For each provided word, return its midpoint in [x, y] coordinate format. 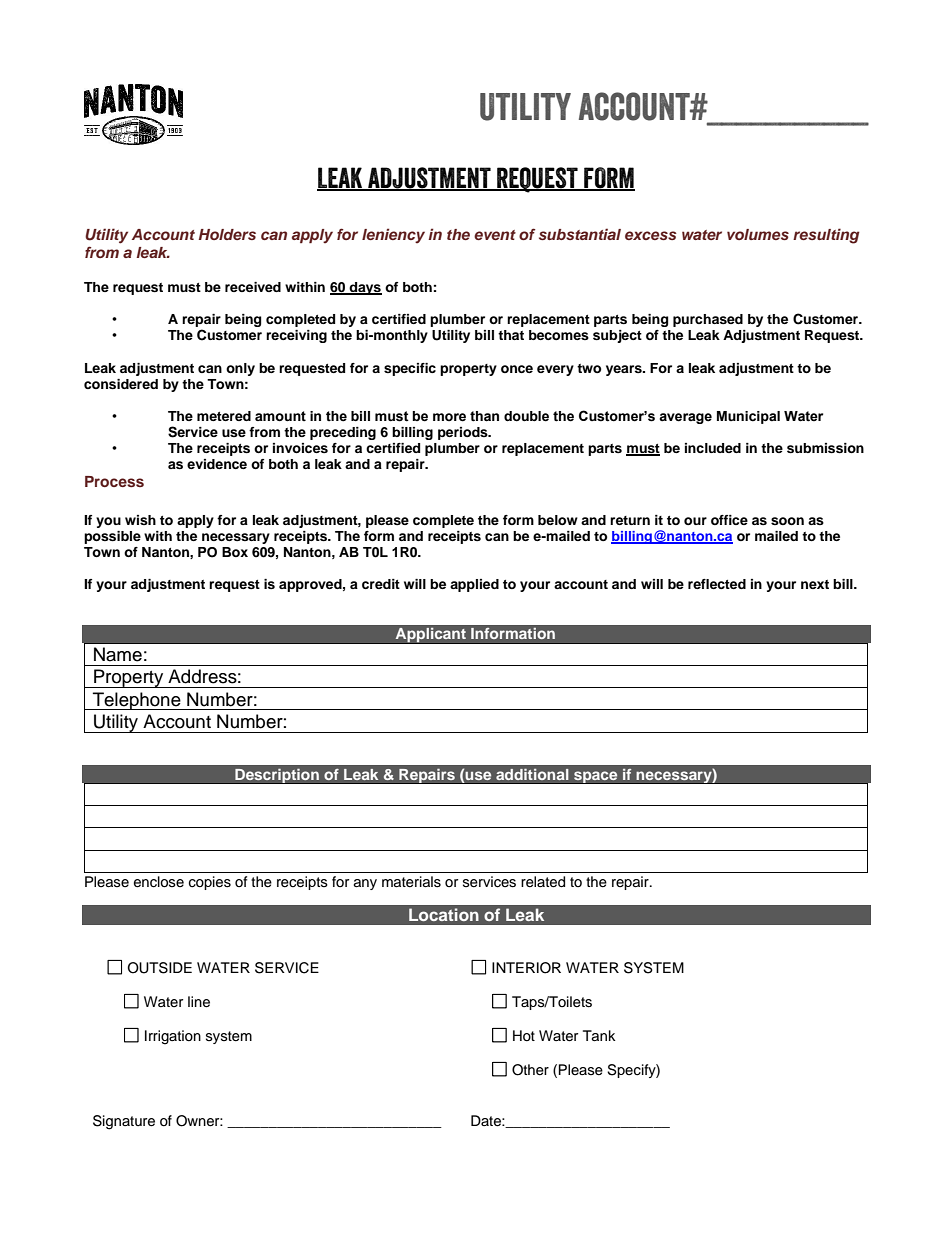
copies [210, 883]
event [495, 235]
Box [235, 552]
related [543, 882]
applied [474, 585]
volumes [758, 234]
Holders [227, 234]
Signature [124, 1122]
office [729, 520]
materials [411, 882]
